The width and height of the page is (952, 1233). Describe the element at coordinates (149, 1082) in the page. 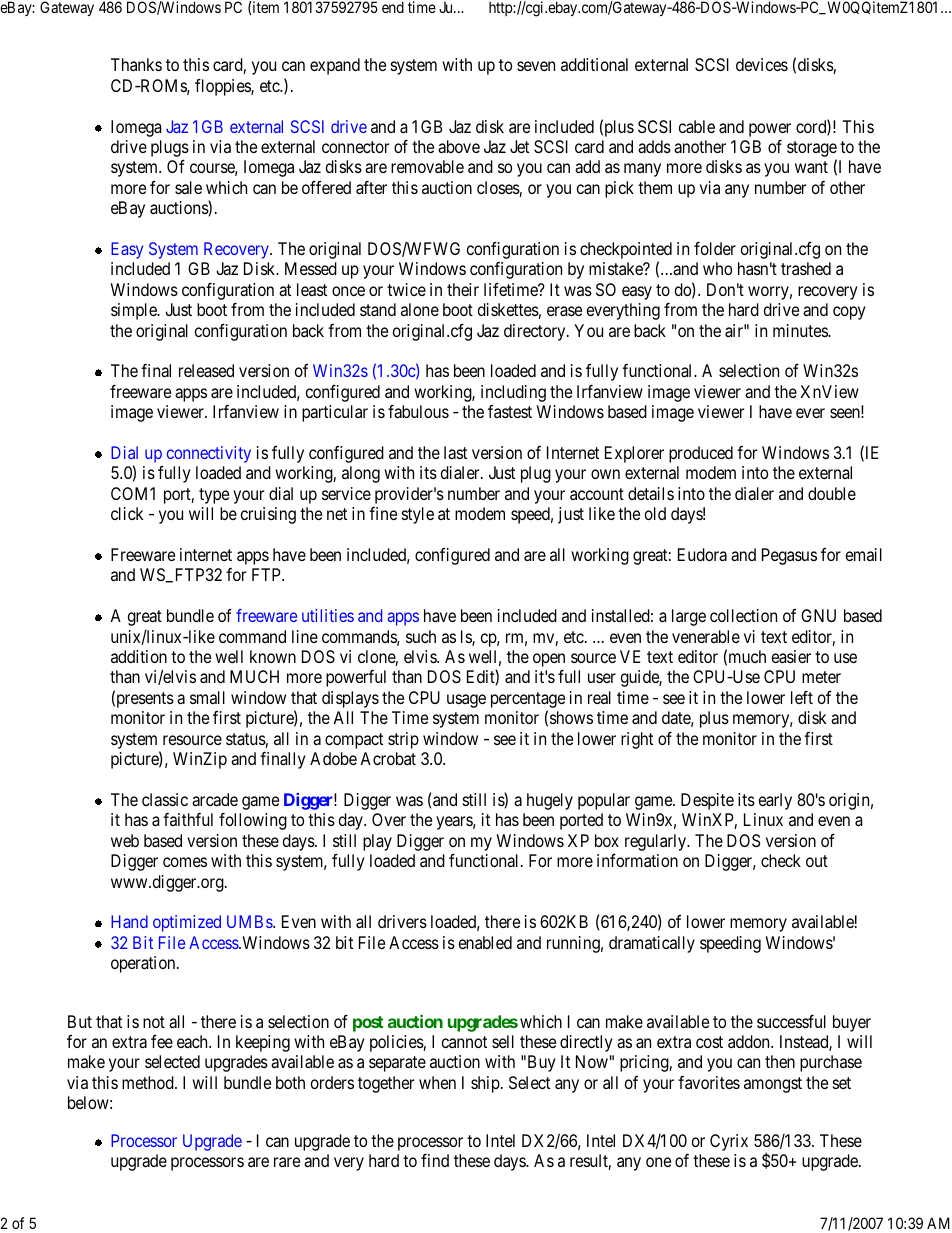

I see `method` at that location.
